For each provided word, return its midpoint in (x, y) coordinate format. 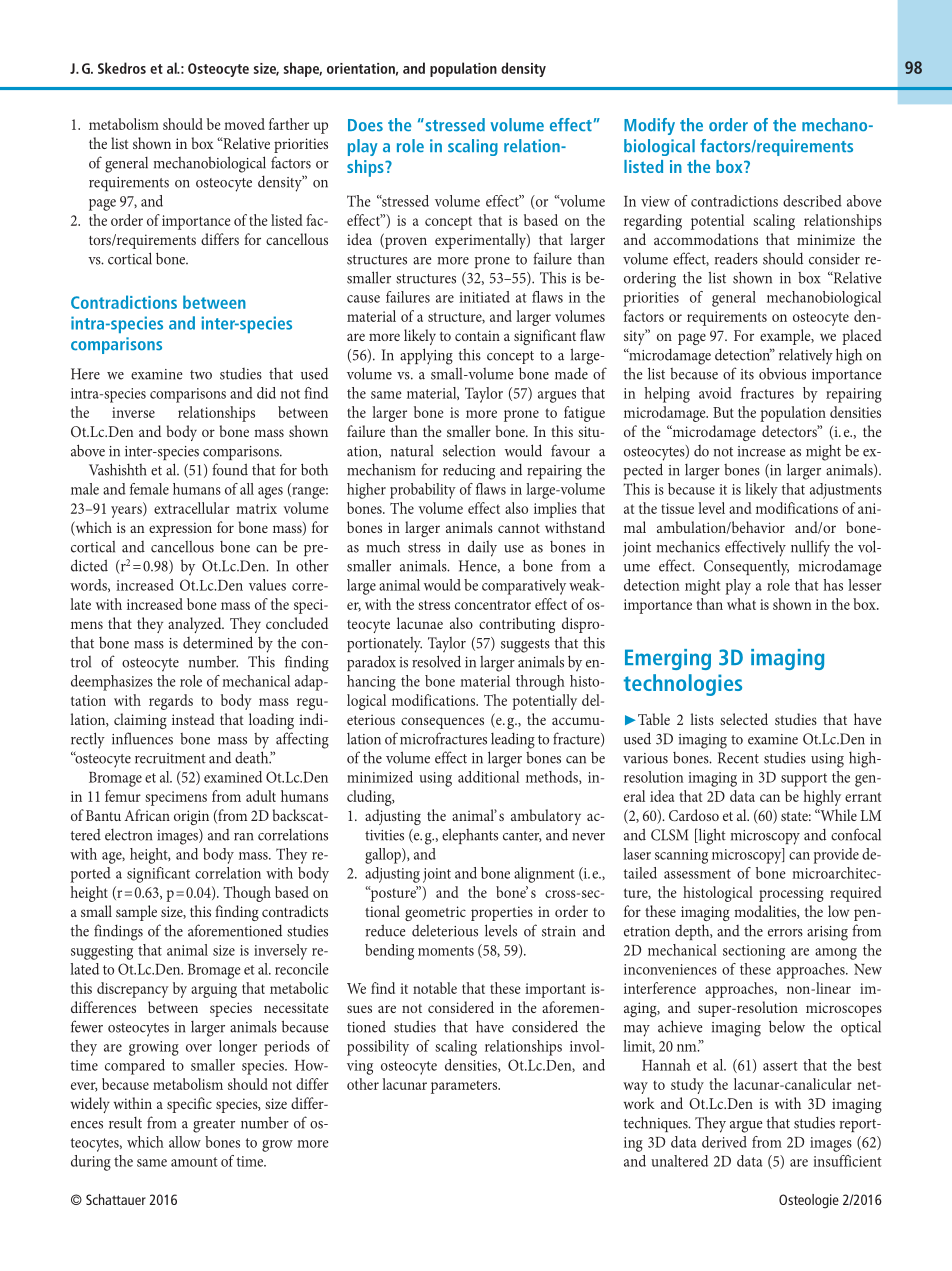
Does (365, 125)
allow (185, 1142)
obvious (782, 373)
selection (469, 450)
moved (244, 124)
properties (502, 913)
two (201, 375)
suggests (525, 646)
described (812, 201)
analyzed (196, 625)
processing (791, 894)
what (741, 604)
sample (136, 913)
